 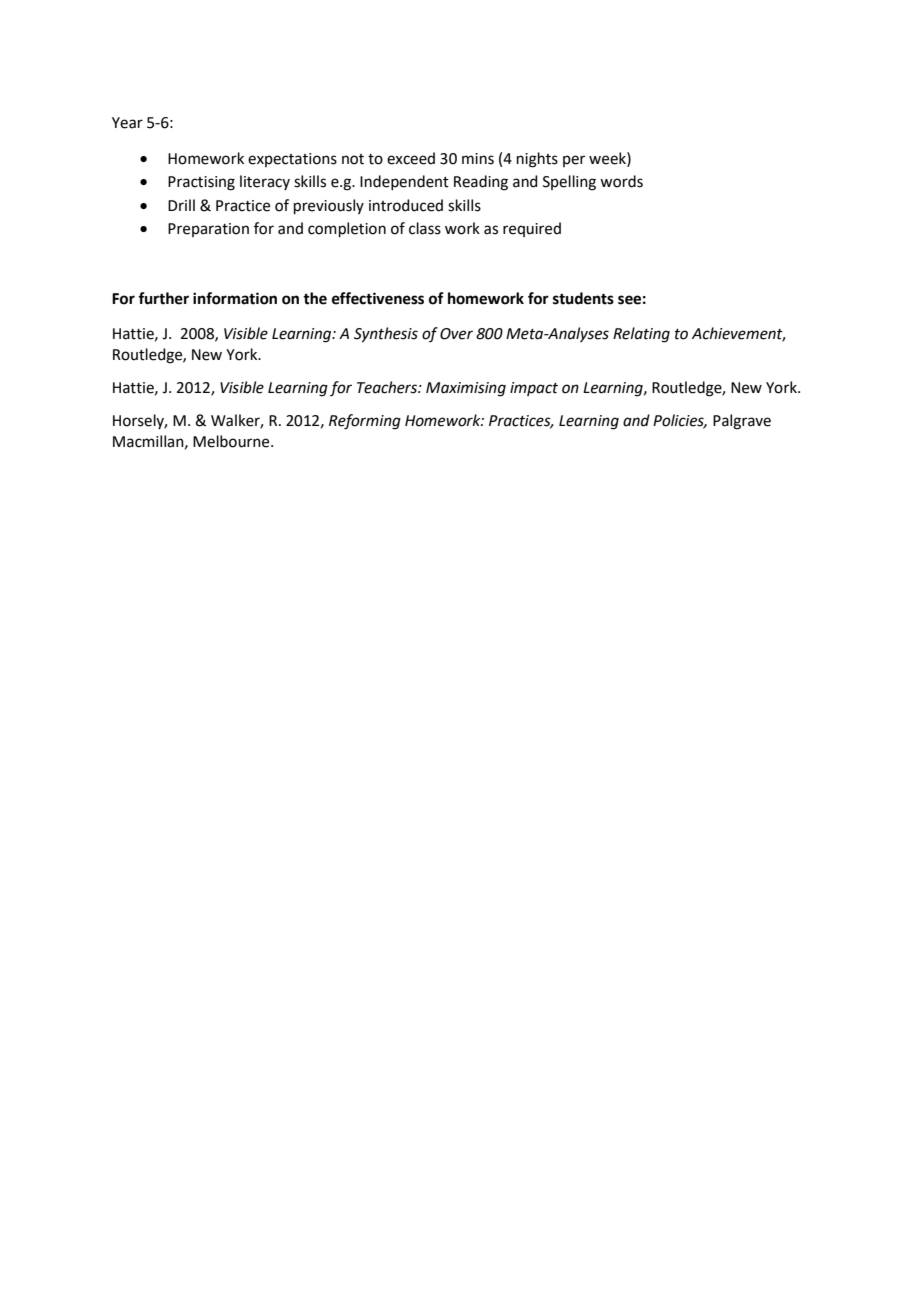 What do you see at coordinates (406, 205) in the page?
I see `introduced` at bounding box center [406, 205].
